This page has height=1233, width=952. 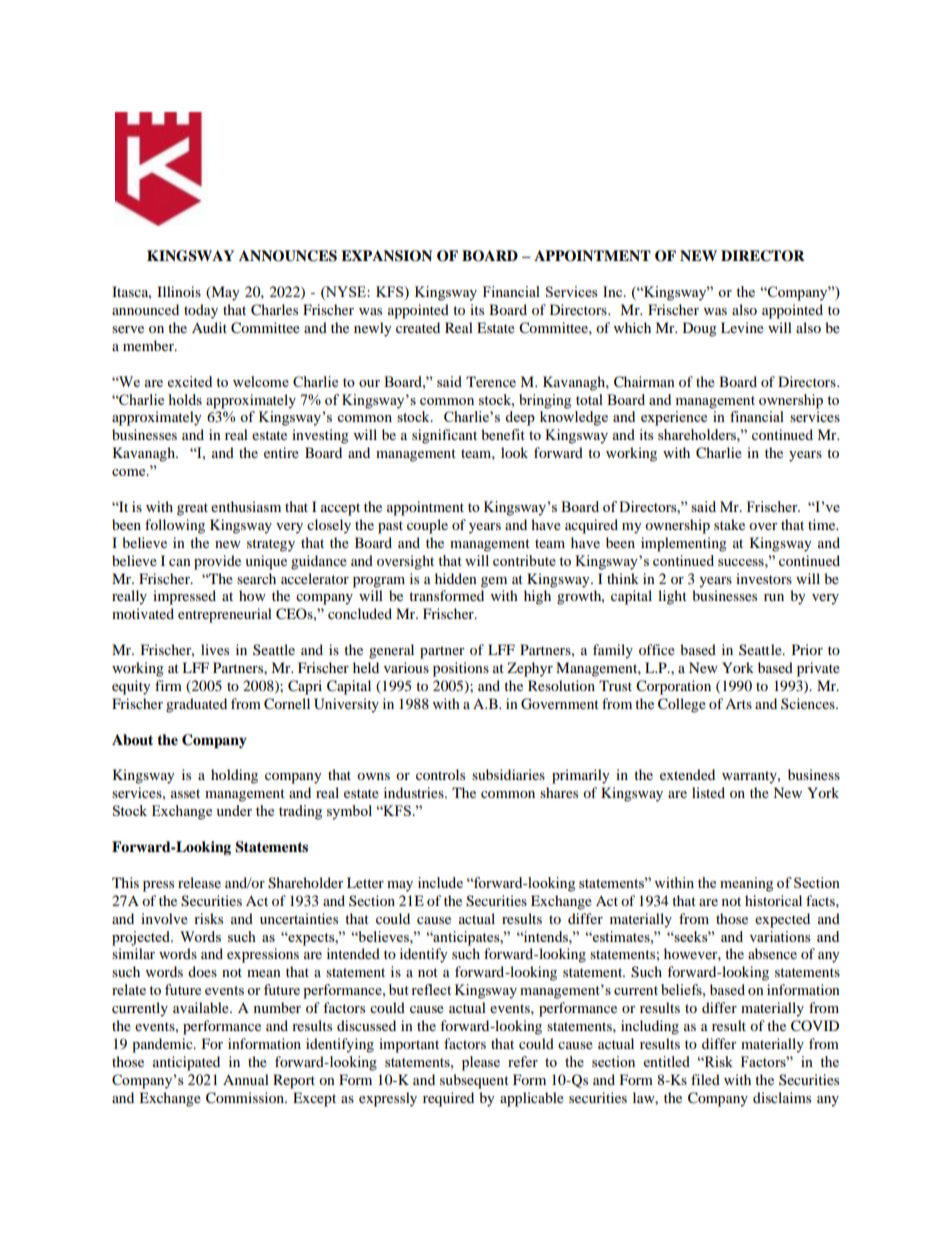 I want to click on anticipated, so click(x=186, y=1063).
